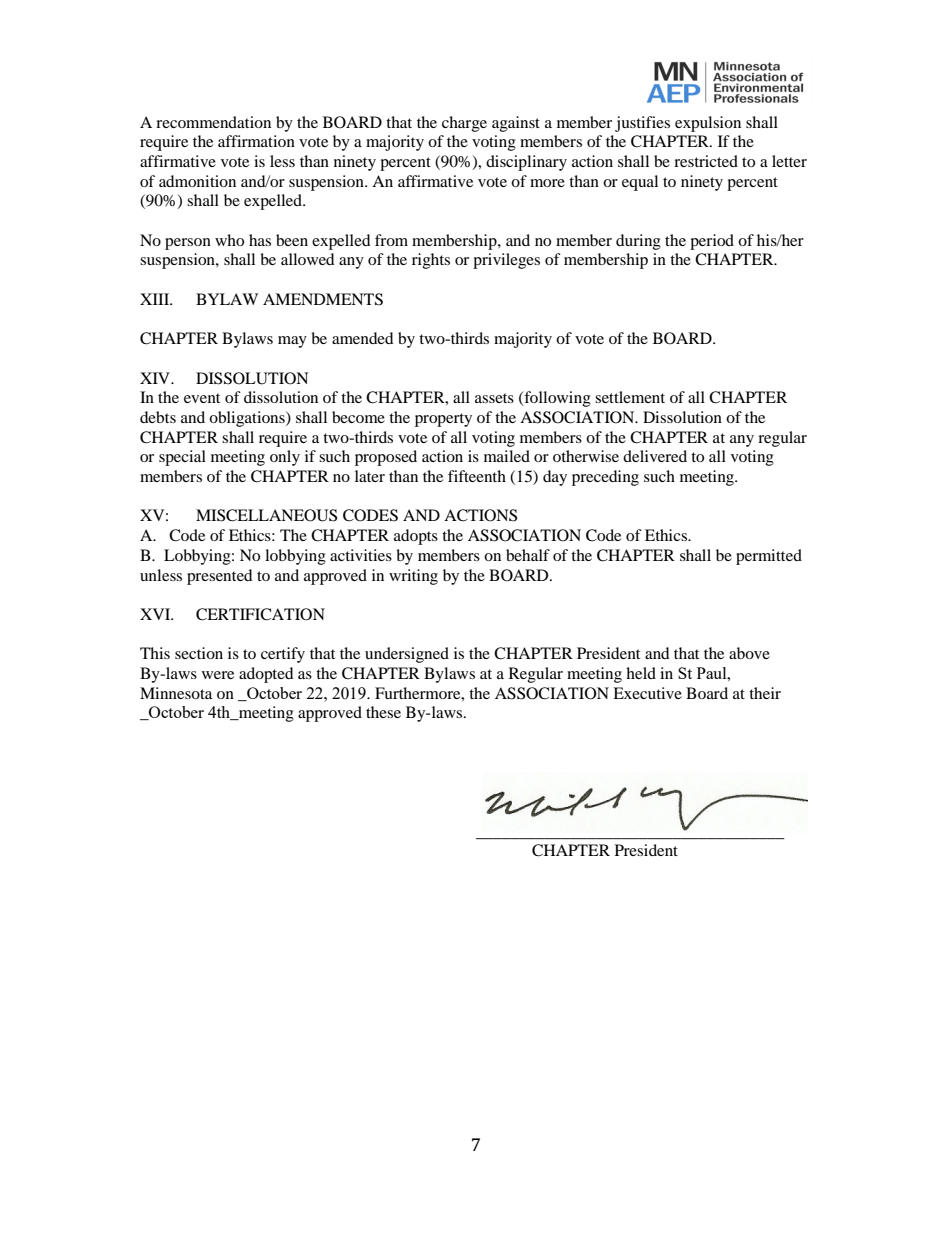  I want to click on their, so click(765, 693).
